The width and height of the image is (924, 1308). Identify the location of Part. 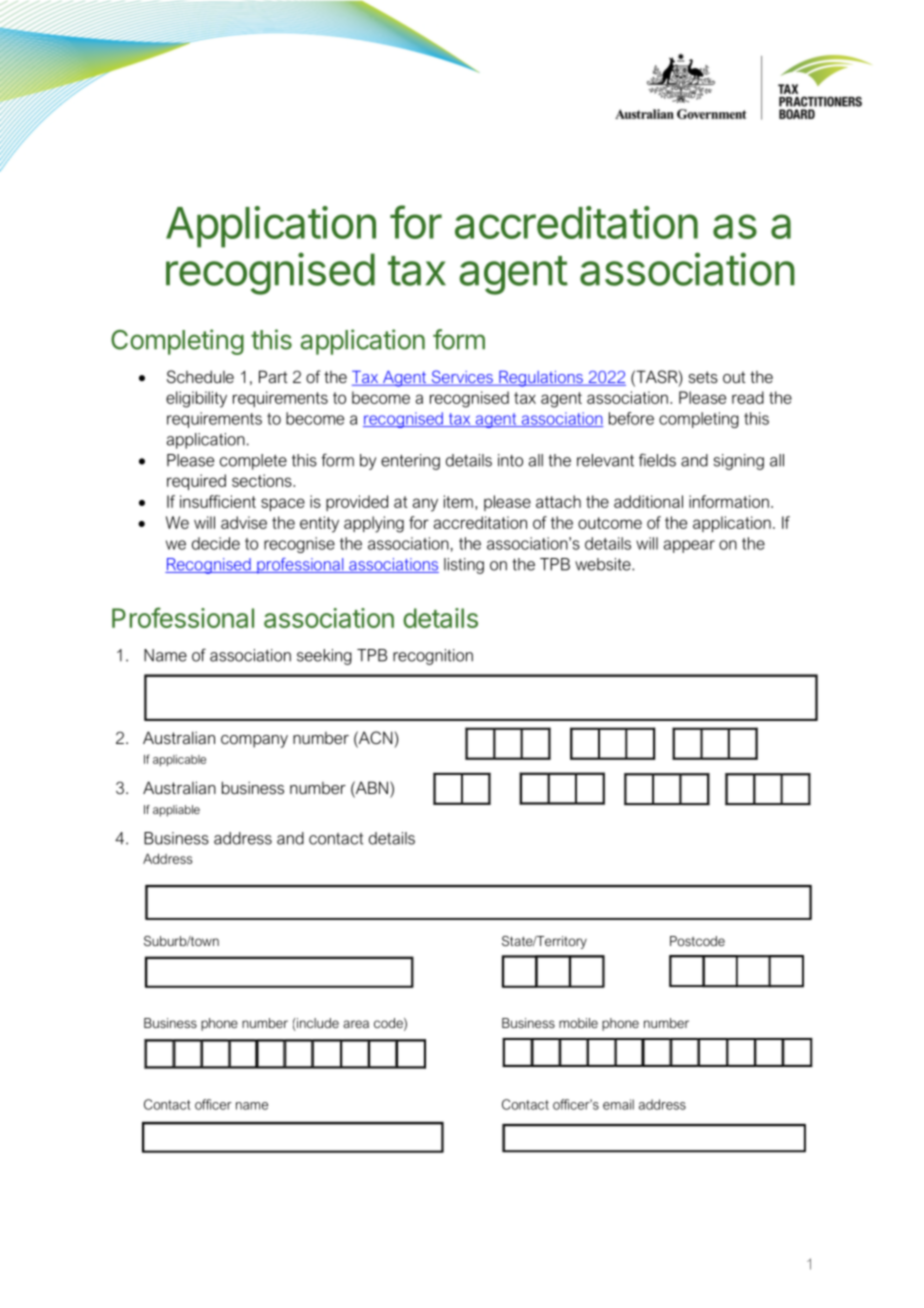
(273, 376).
